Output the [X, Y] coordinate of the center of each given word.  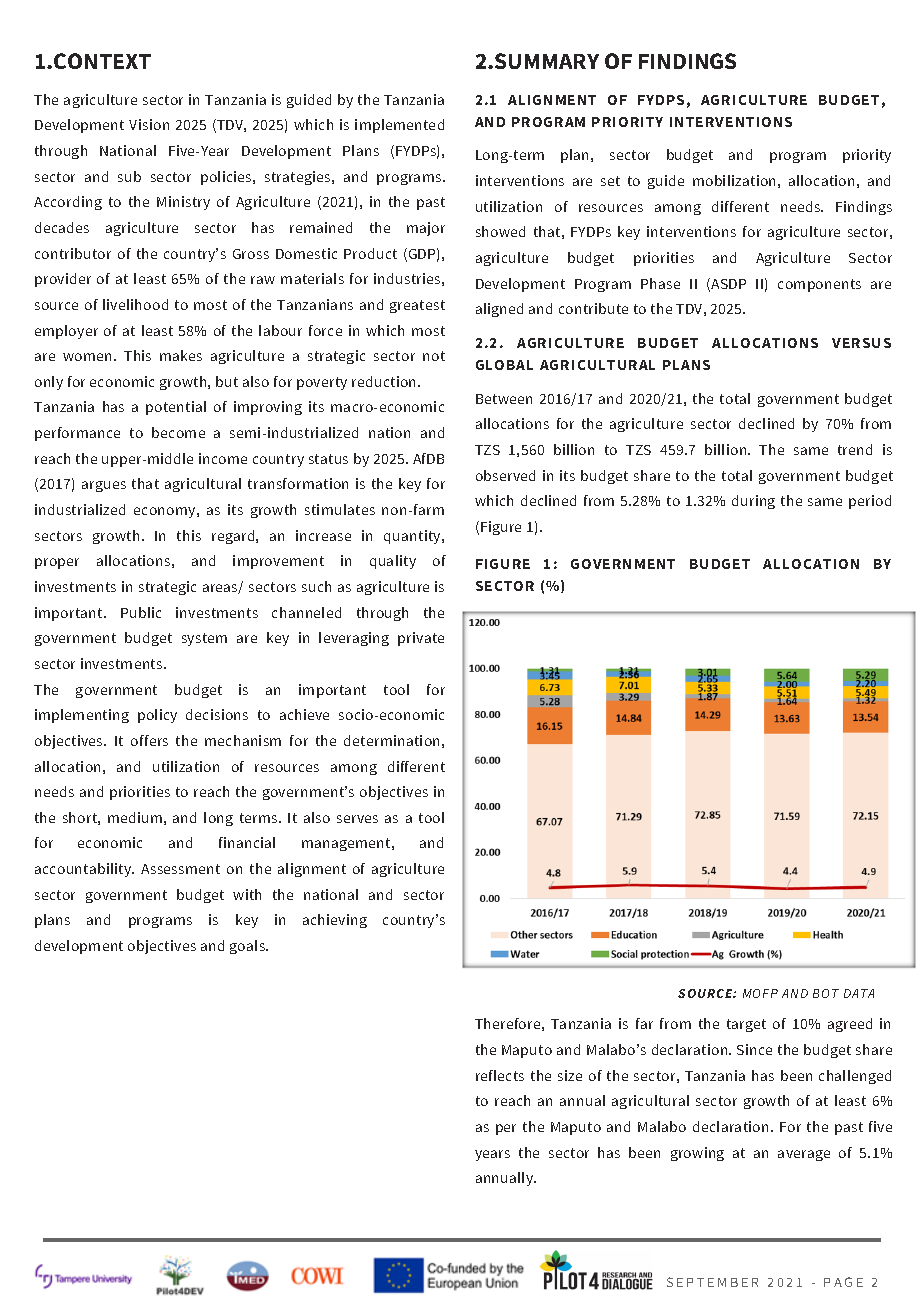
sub [129, 176]
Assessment [180, 869]
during [753, 502]
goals [248, 947]
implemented [399, 126]
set [610, 181]
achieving [335, 921]
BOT [826, 993]
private [421, 639]
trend [855, 449]
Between [504, 399]
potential [176, 408]
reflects [500, 1075]
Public [141, 612]
